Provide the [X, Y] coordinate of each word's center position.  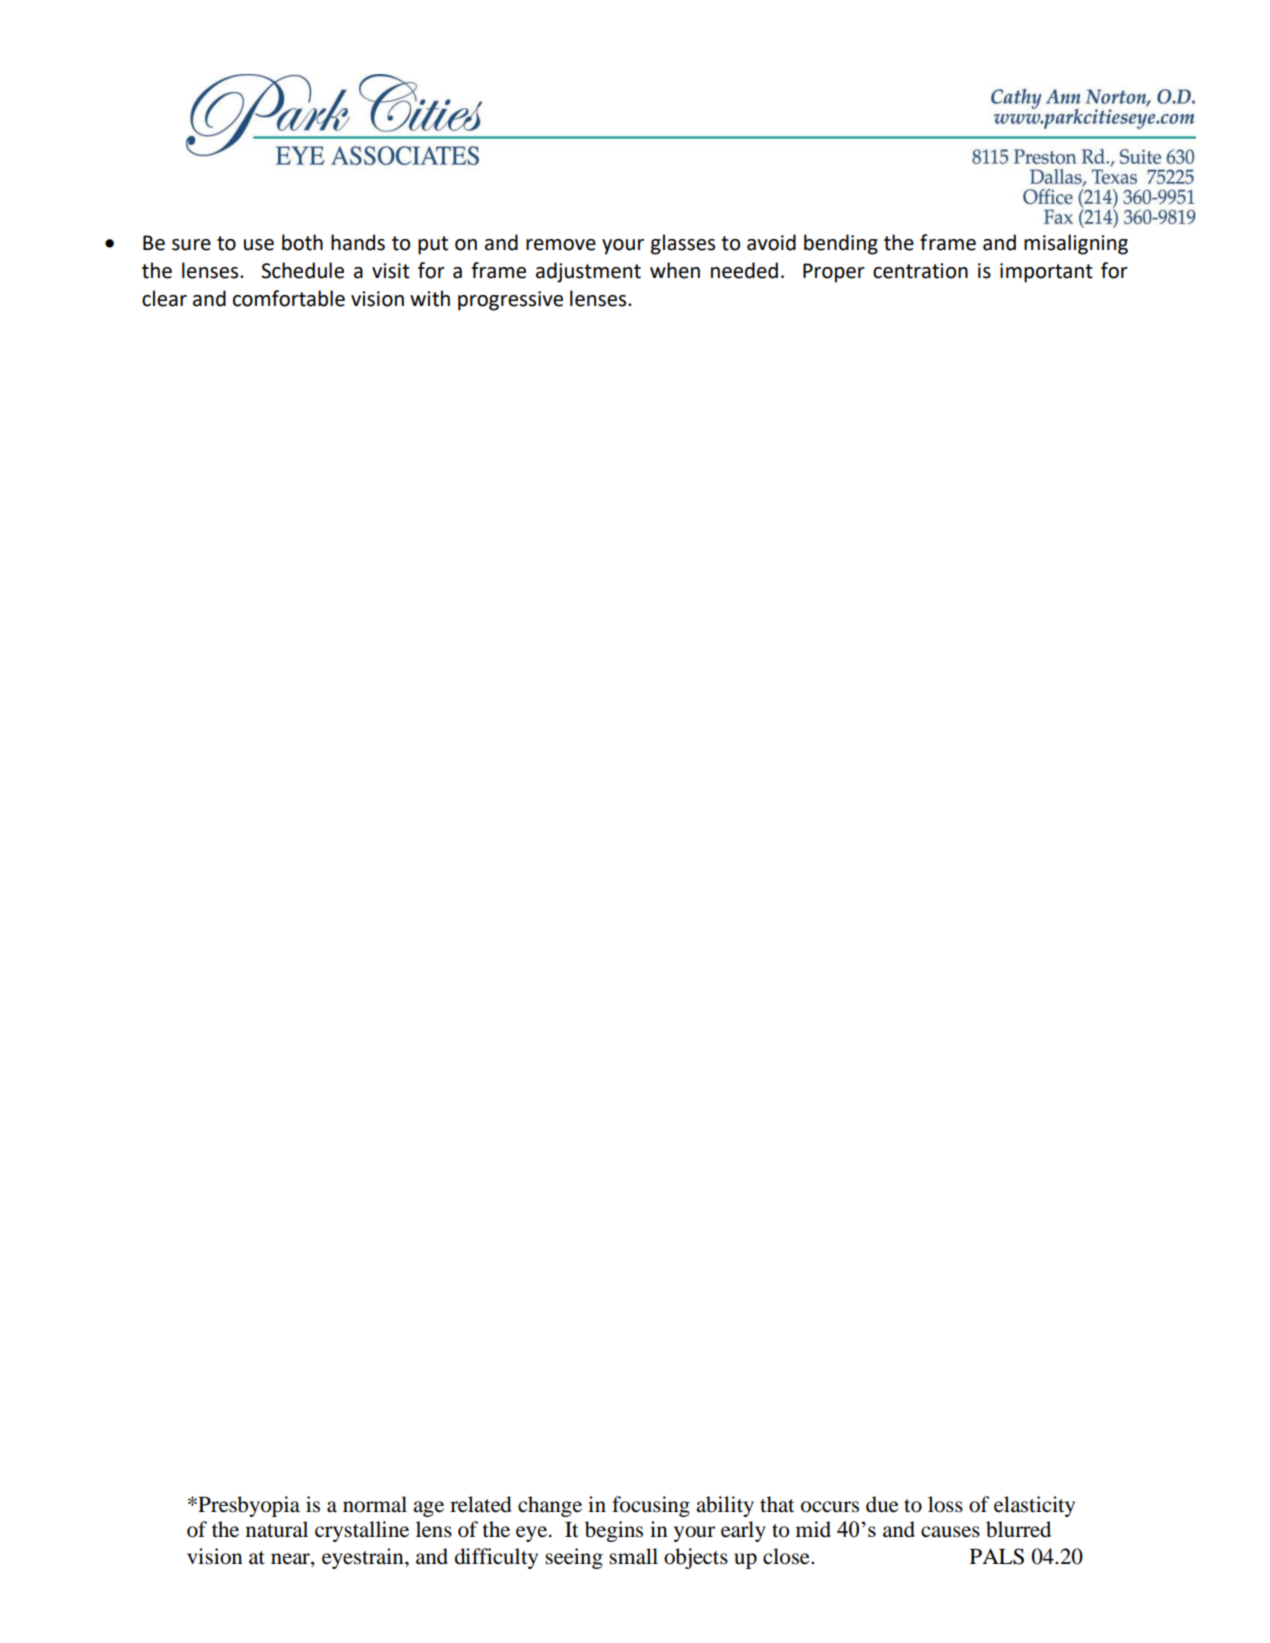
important [1046, 273]
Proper [834, 273]
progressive [510, 301]
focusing [651, 1506]
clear [164, 298]
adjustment [588, 272]
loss [945, 1504]
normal [375, 1504]
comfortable [289, 298]
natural [277, 1529]
